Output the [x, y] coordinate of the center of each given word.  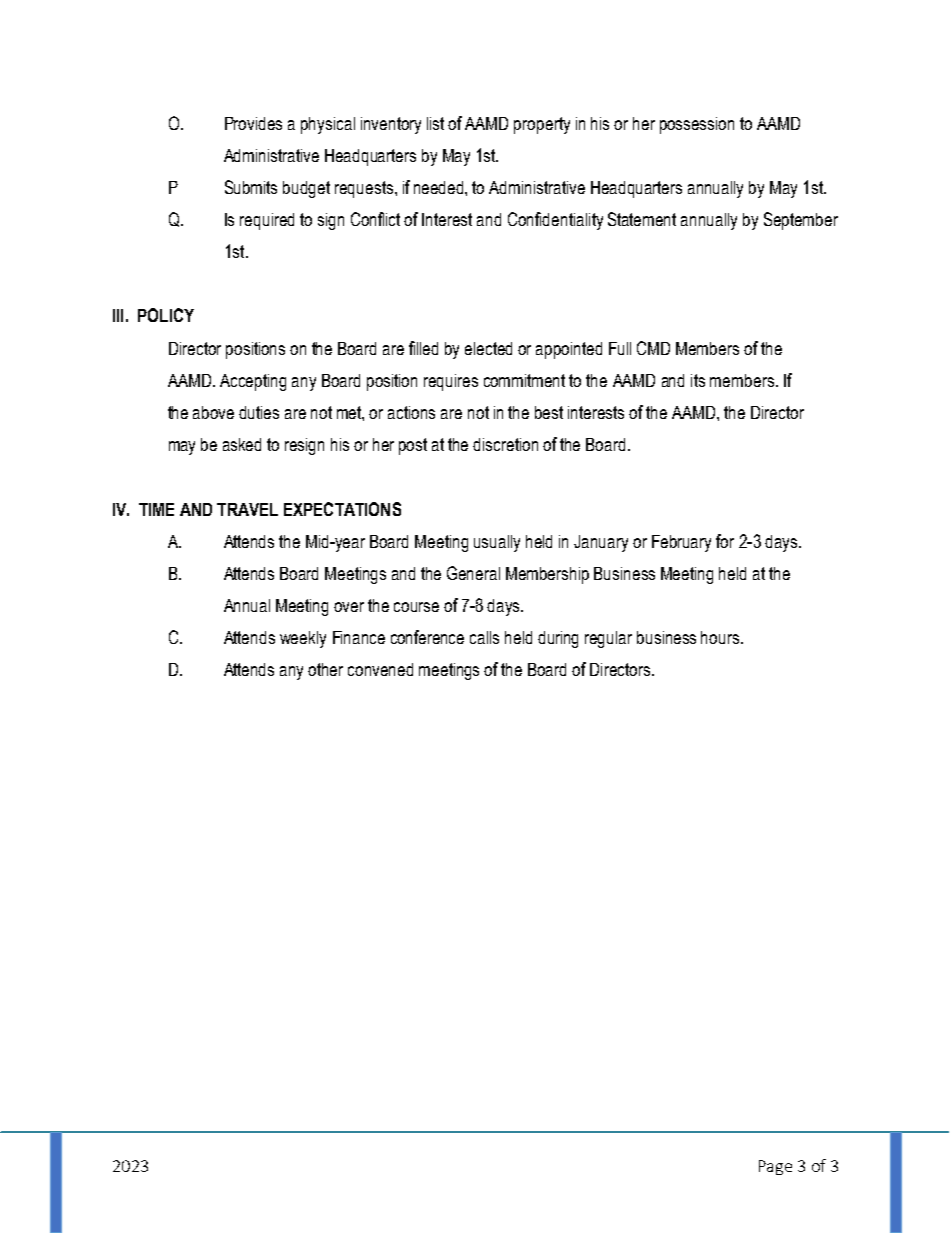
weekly [303, 639]
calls [484, 637]
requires [451, 382]
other [325, 669]
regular [608, 639]
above [213, 412]
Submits [251, 187]
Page [775, 1167]
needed [440, 187]
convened [380, 669]
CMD [653, 348]
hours [721, 637]
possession [697, 125]
